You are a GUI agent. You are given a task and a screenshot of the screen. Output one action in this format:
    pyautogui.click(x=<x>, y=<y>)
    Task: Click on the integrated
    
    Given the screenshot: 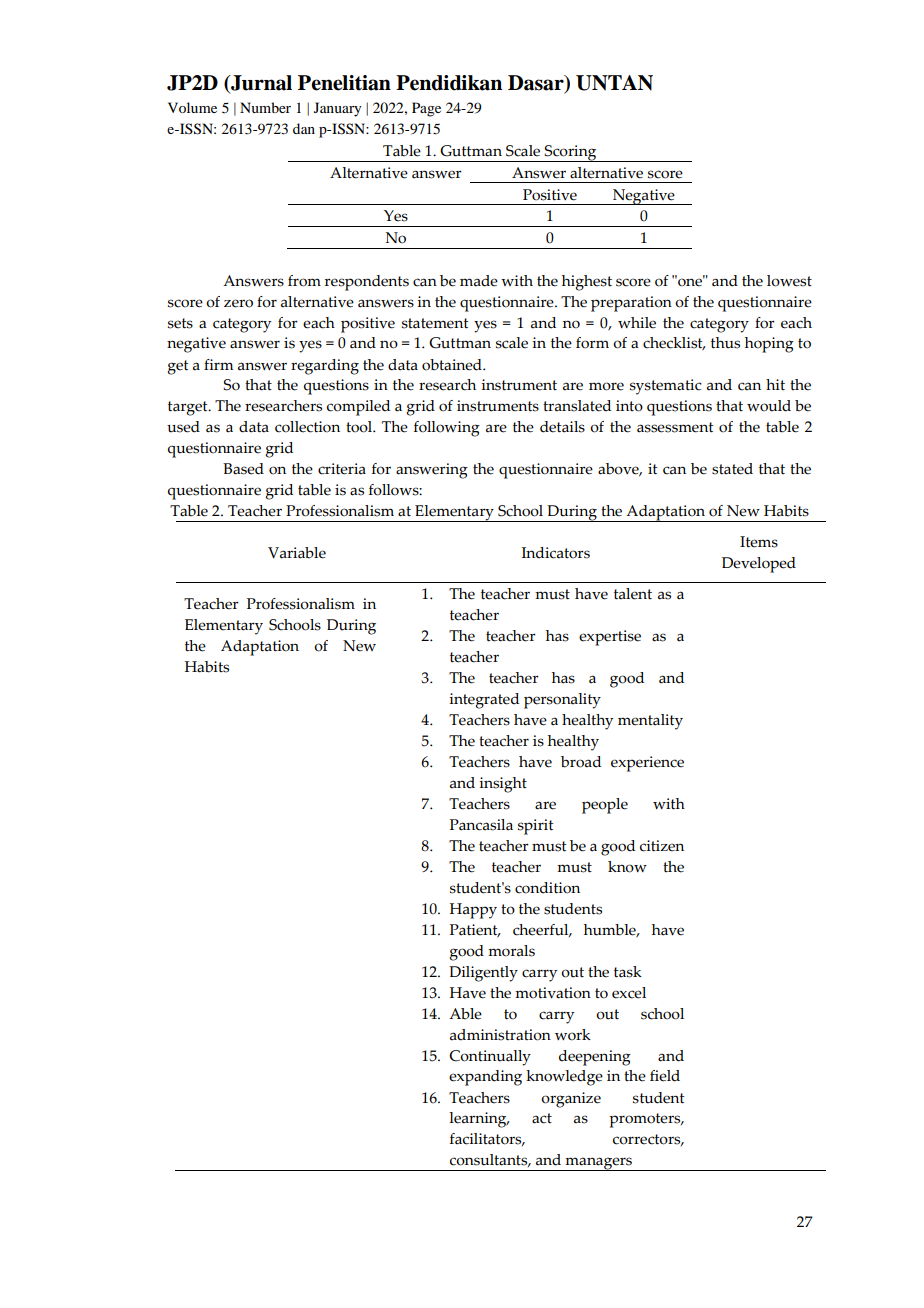 What is the action you would take?
    pyautogui.click(x=484, y=701)
